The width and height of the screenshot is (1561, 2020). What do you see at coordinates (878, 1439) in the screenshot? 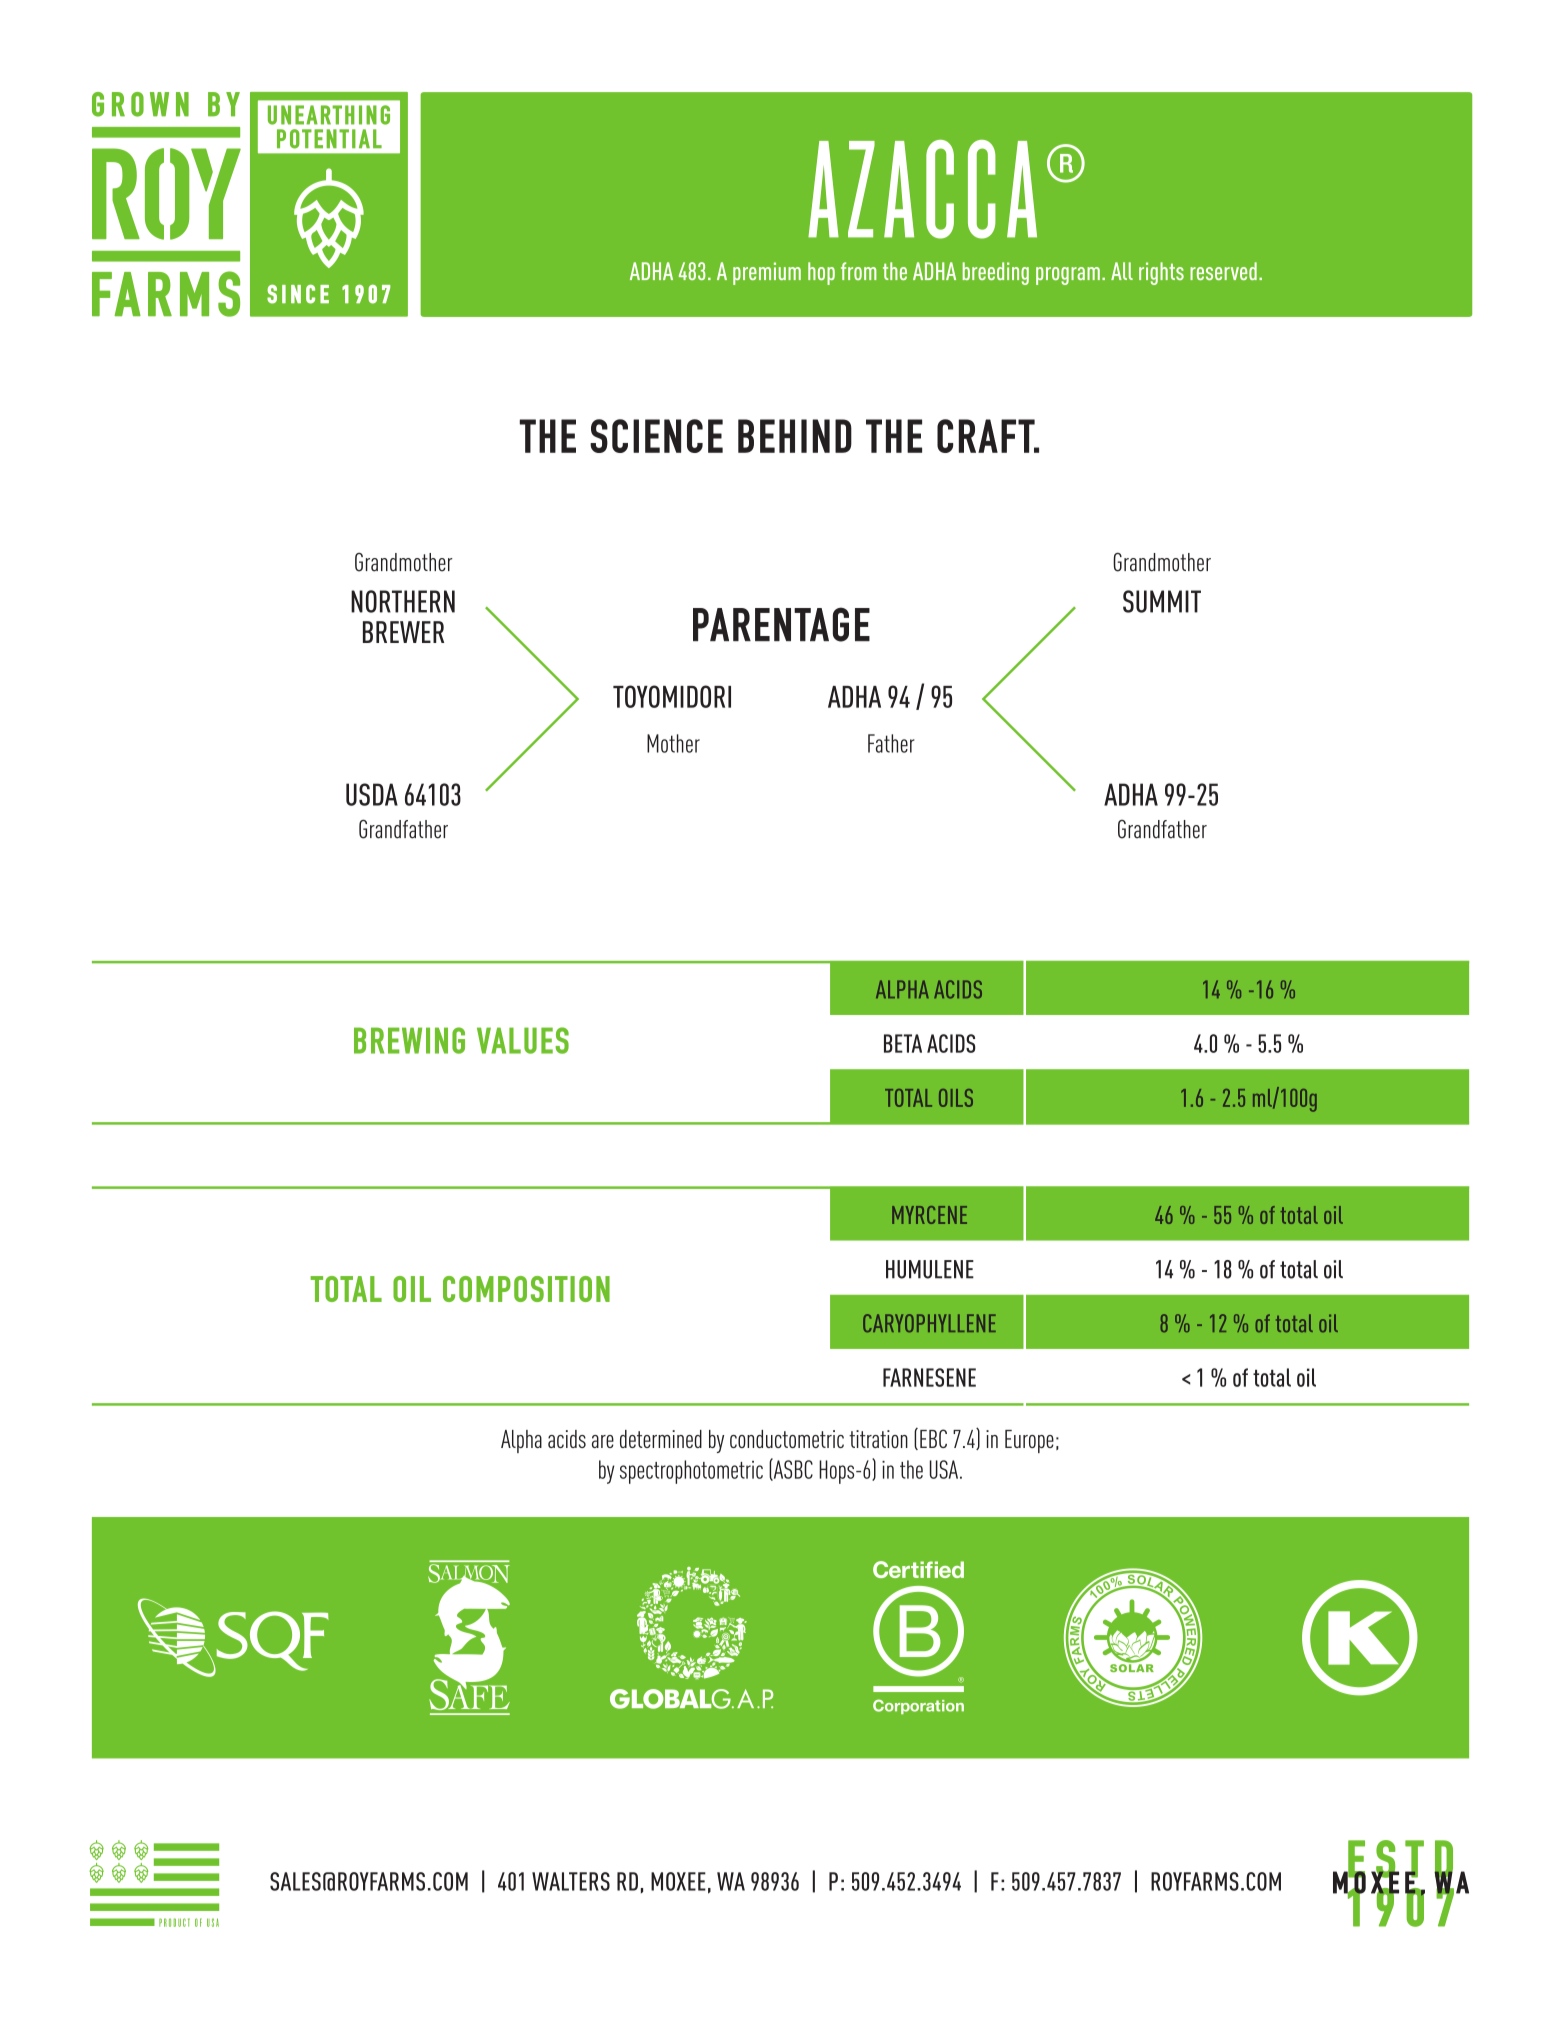
I see `titration` at bounding box center [878, 1439].
